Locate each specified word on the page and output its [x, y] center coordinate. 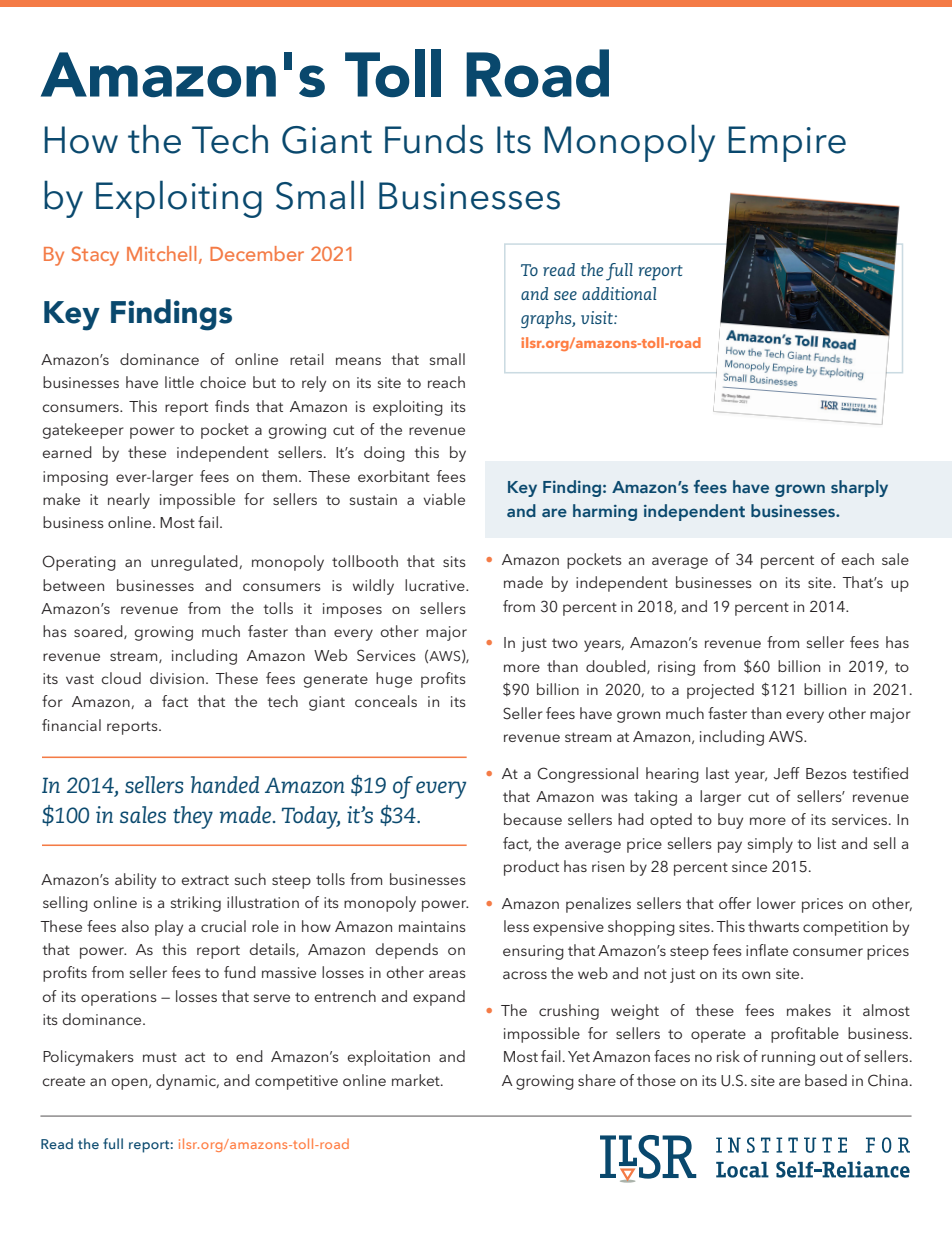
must [160, 1057]
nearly [129, 501]
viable [444, 499]
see [565, 295]
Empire [787, 144]
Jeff [786, 773]
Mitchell [161, 253]
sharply [859, 488]
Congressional [587, 775]
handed [225, 784]
